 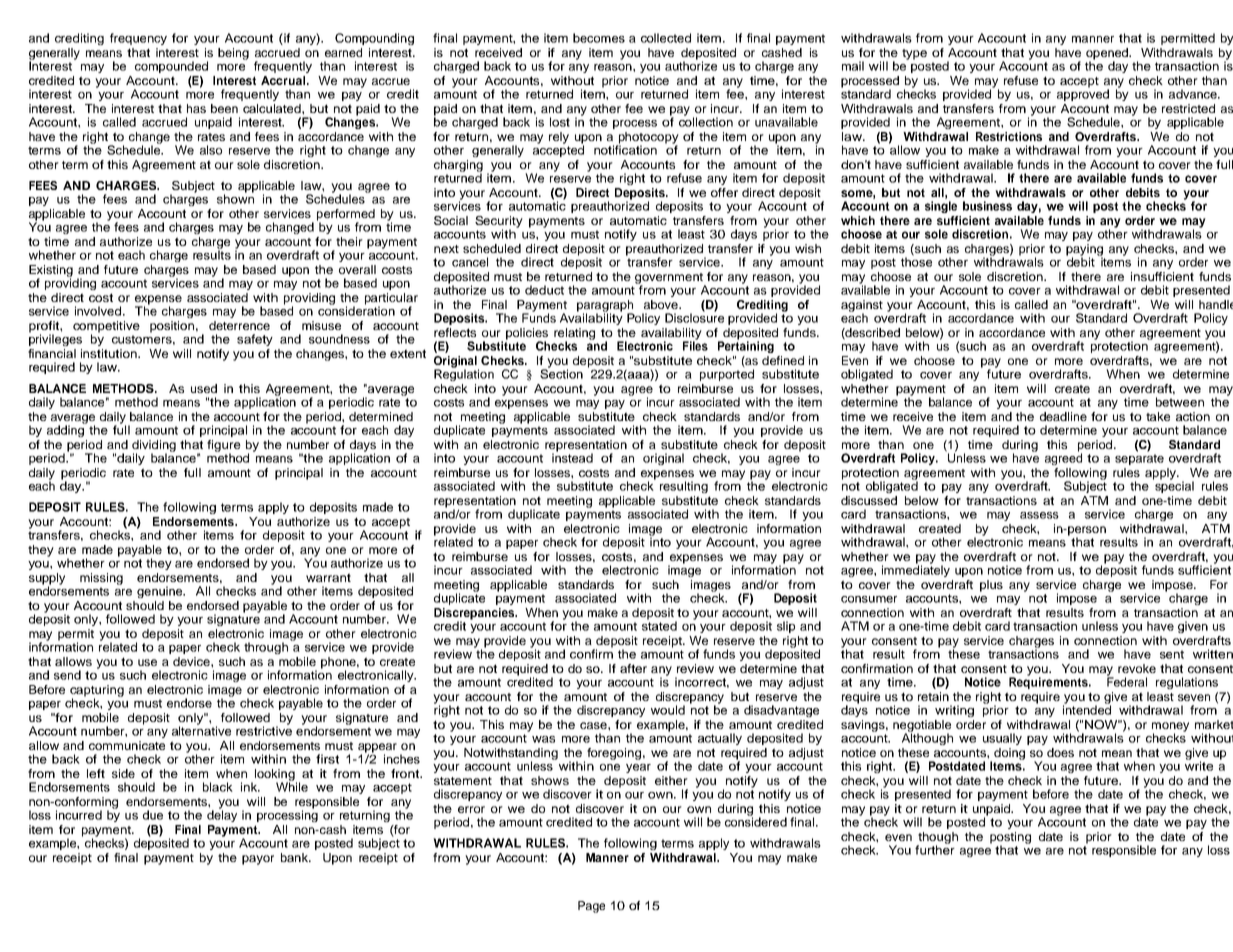 I want to click on deterrence, so click(x=239, y=325).
